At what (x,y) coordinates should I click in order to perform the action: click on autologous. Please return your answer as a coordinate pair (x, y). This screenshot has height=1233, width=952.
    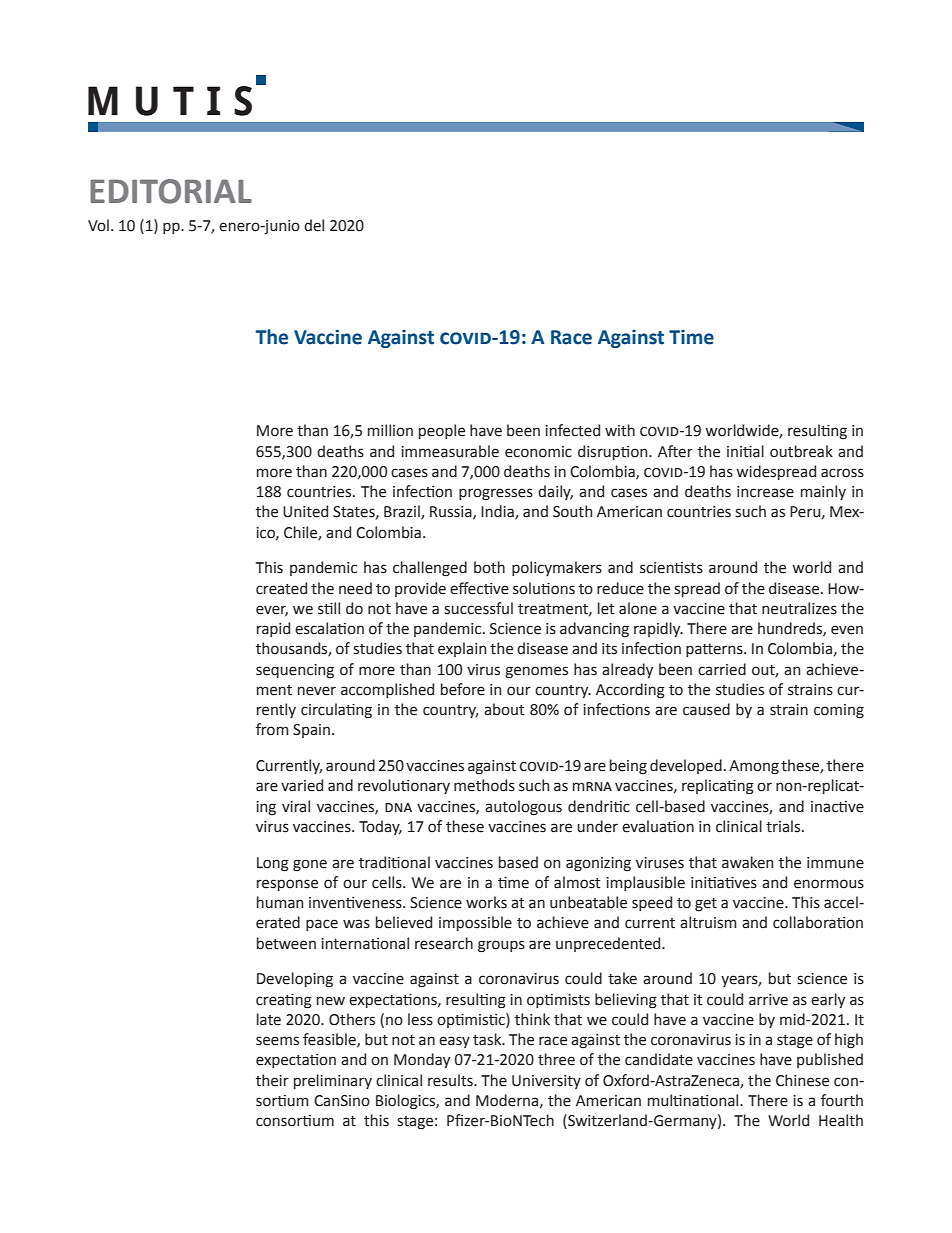
    Looking at the image, I should click on (523, 808).
